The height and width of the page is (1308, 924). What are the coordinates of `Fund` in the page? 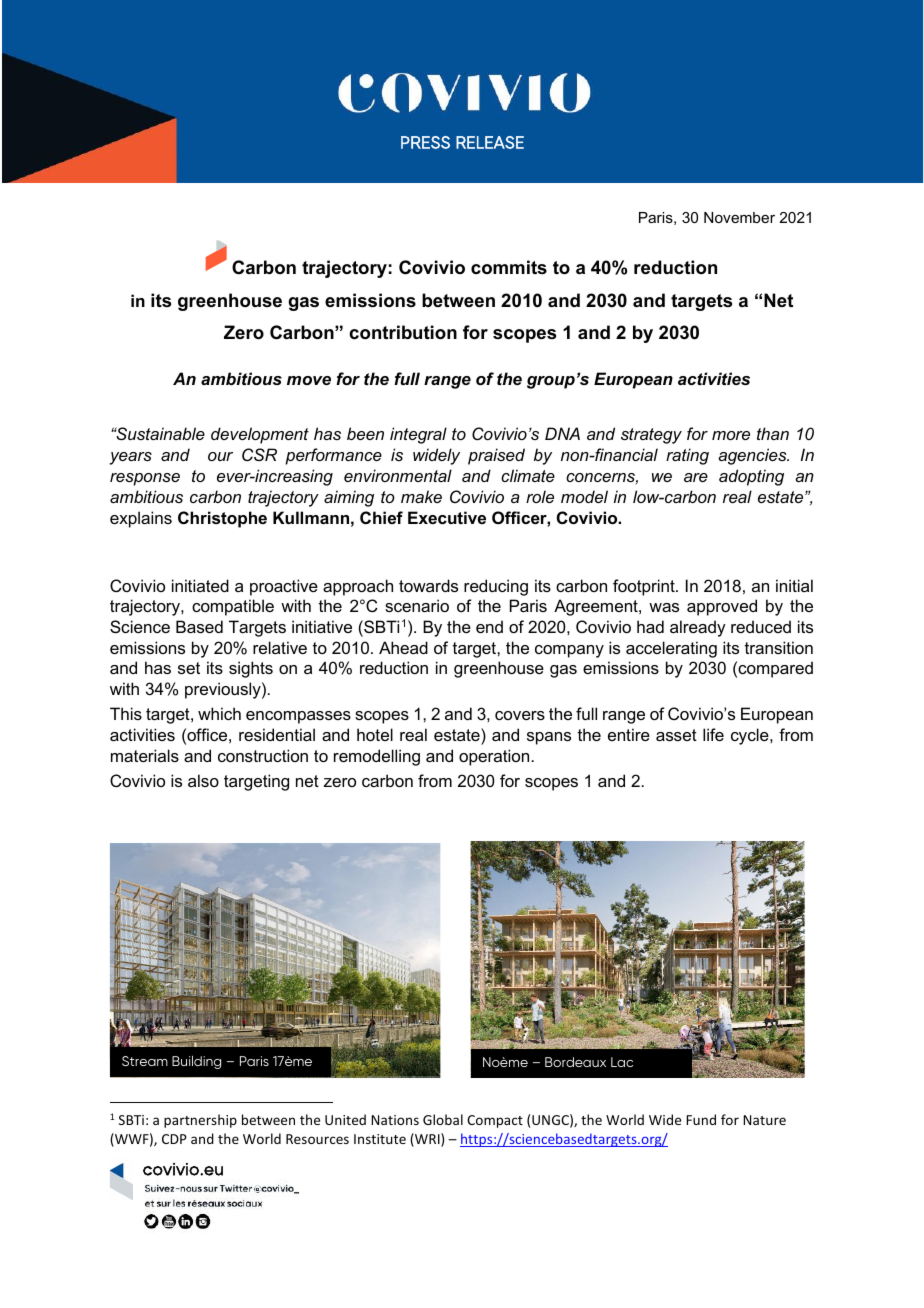 It's located at (701, 1119).
